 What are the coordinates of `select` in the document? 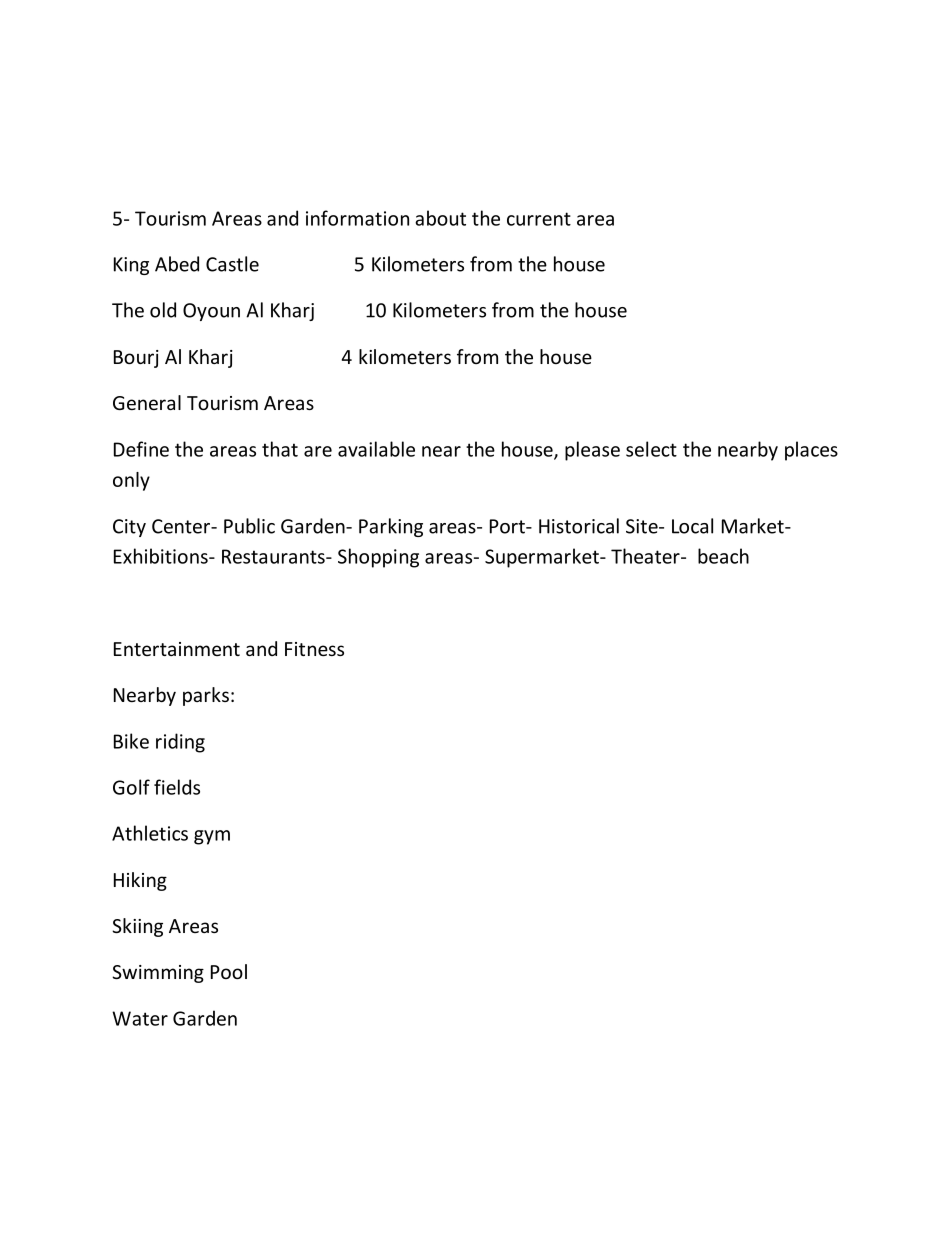 It's located at (651, 449).
